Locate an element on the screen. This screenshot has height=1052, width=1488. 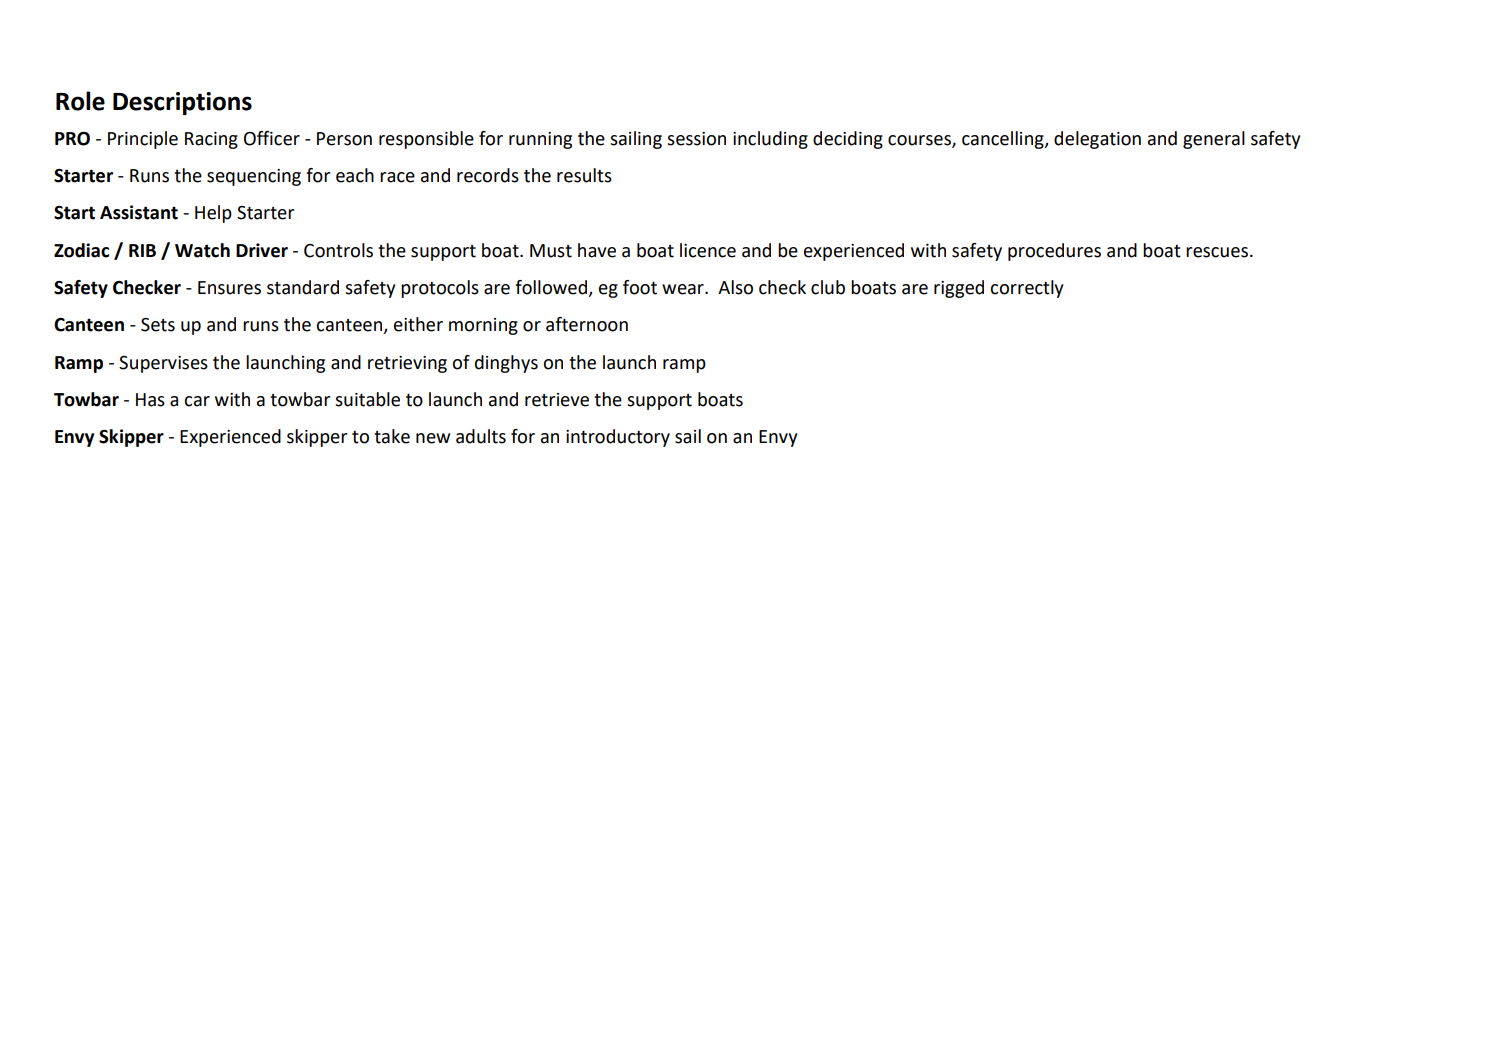
introductory is located at coordinates (618, 438).
